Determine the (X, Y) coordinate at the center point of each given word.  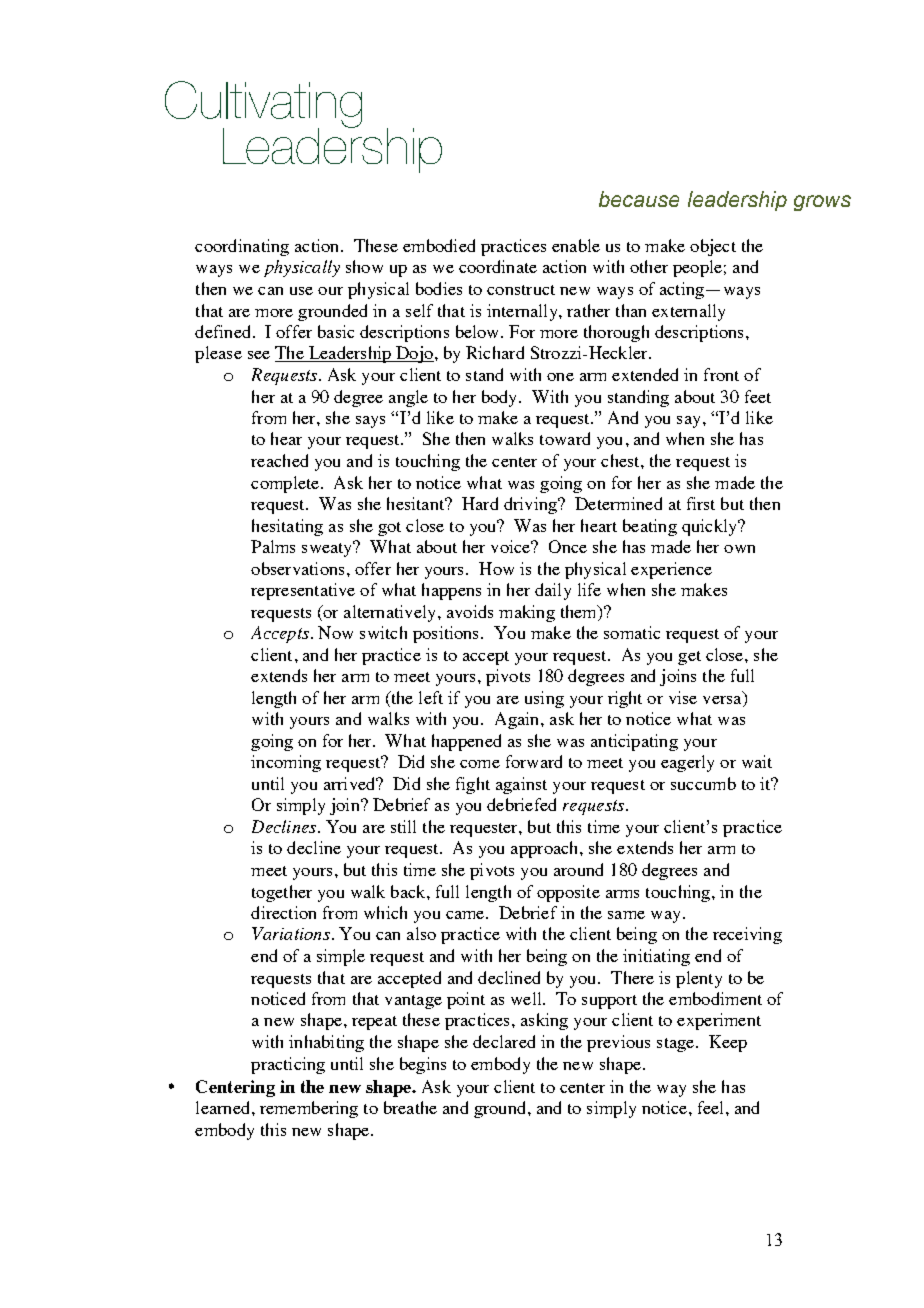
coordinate (498, 266)
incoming (286, 763)
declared (504, 1041)
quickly (710, 527)
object (713, 247)
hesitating (287, 527)
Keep (728, 1043)
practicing (288, 1065)
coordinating (242, 247)
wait (757, 761)
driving (531, 505)
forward (534, 761)
